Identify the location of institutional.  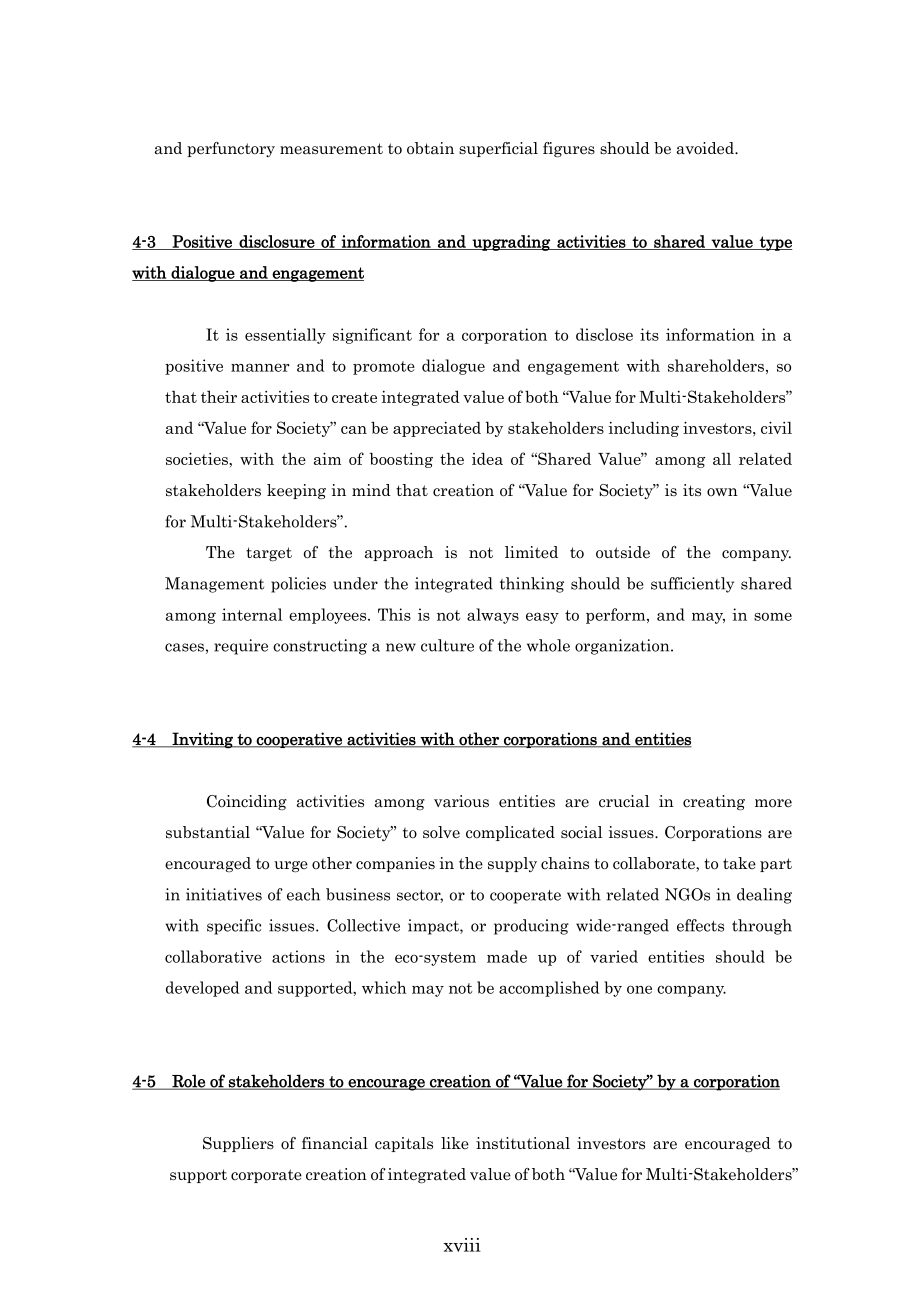
(523, 1143).
